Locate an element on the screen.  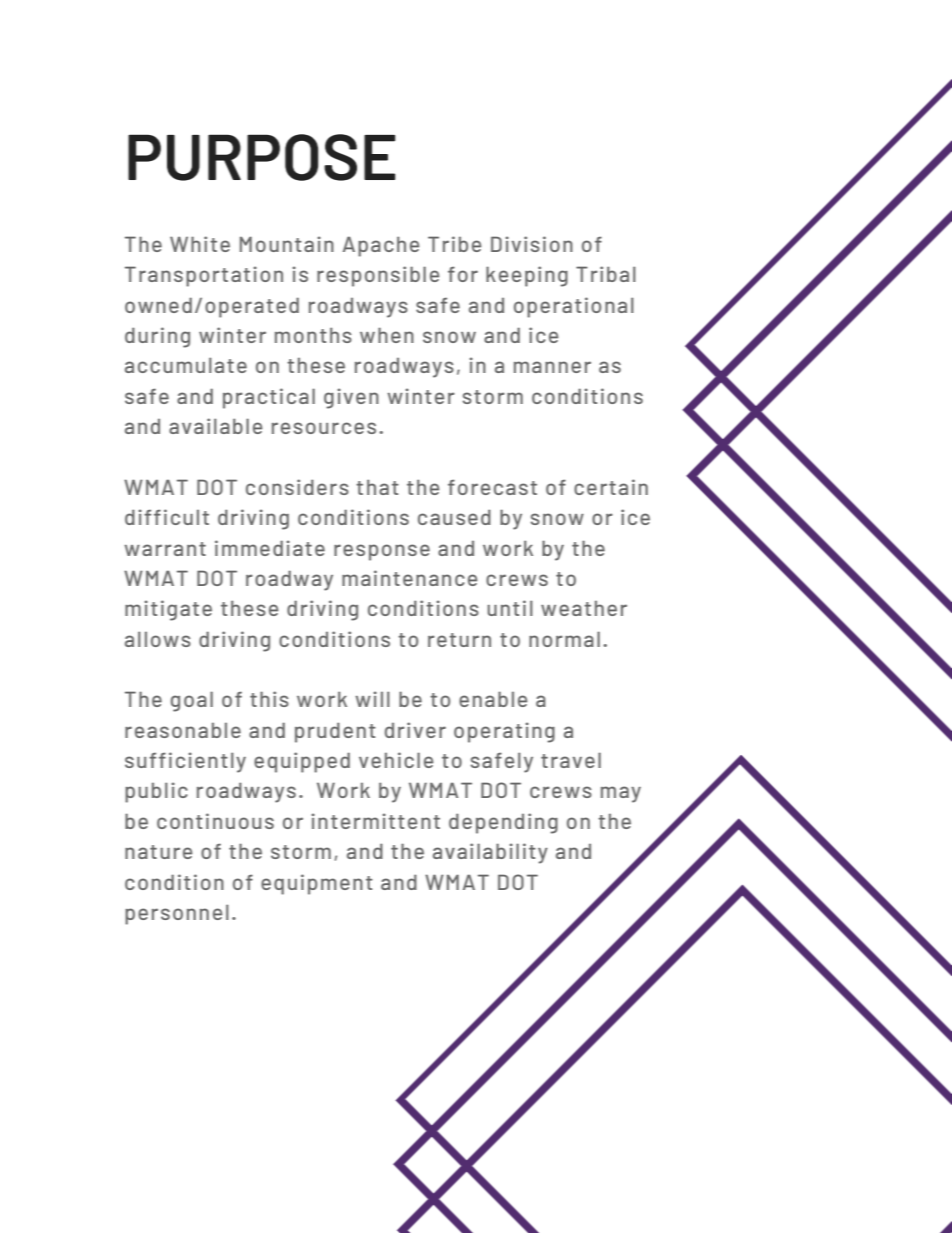
response is located at coordinates (382, 552).
